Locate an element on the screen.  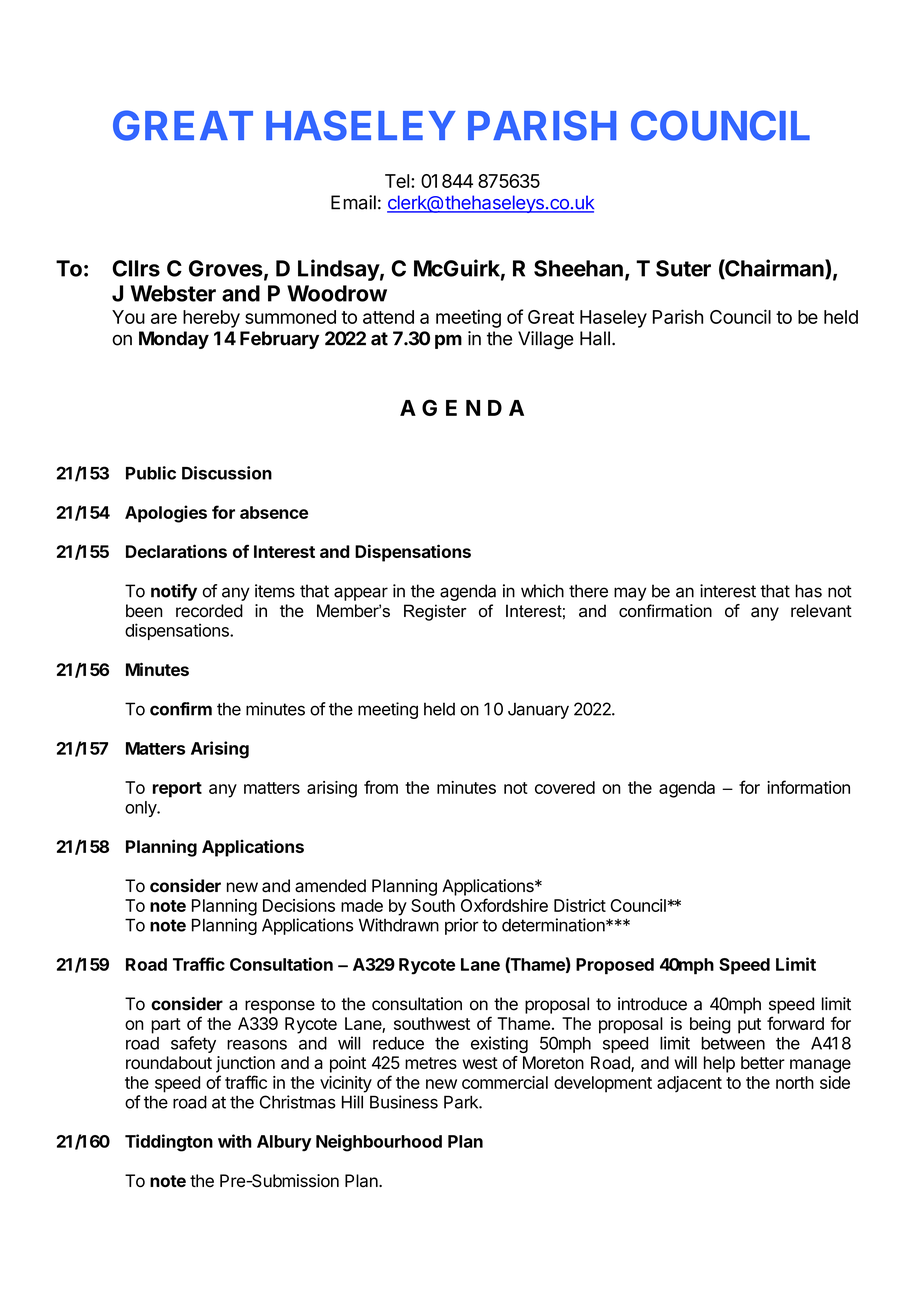
Webster is located at coordinates (173, 293).
